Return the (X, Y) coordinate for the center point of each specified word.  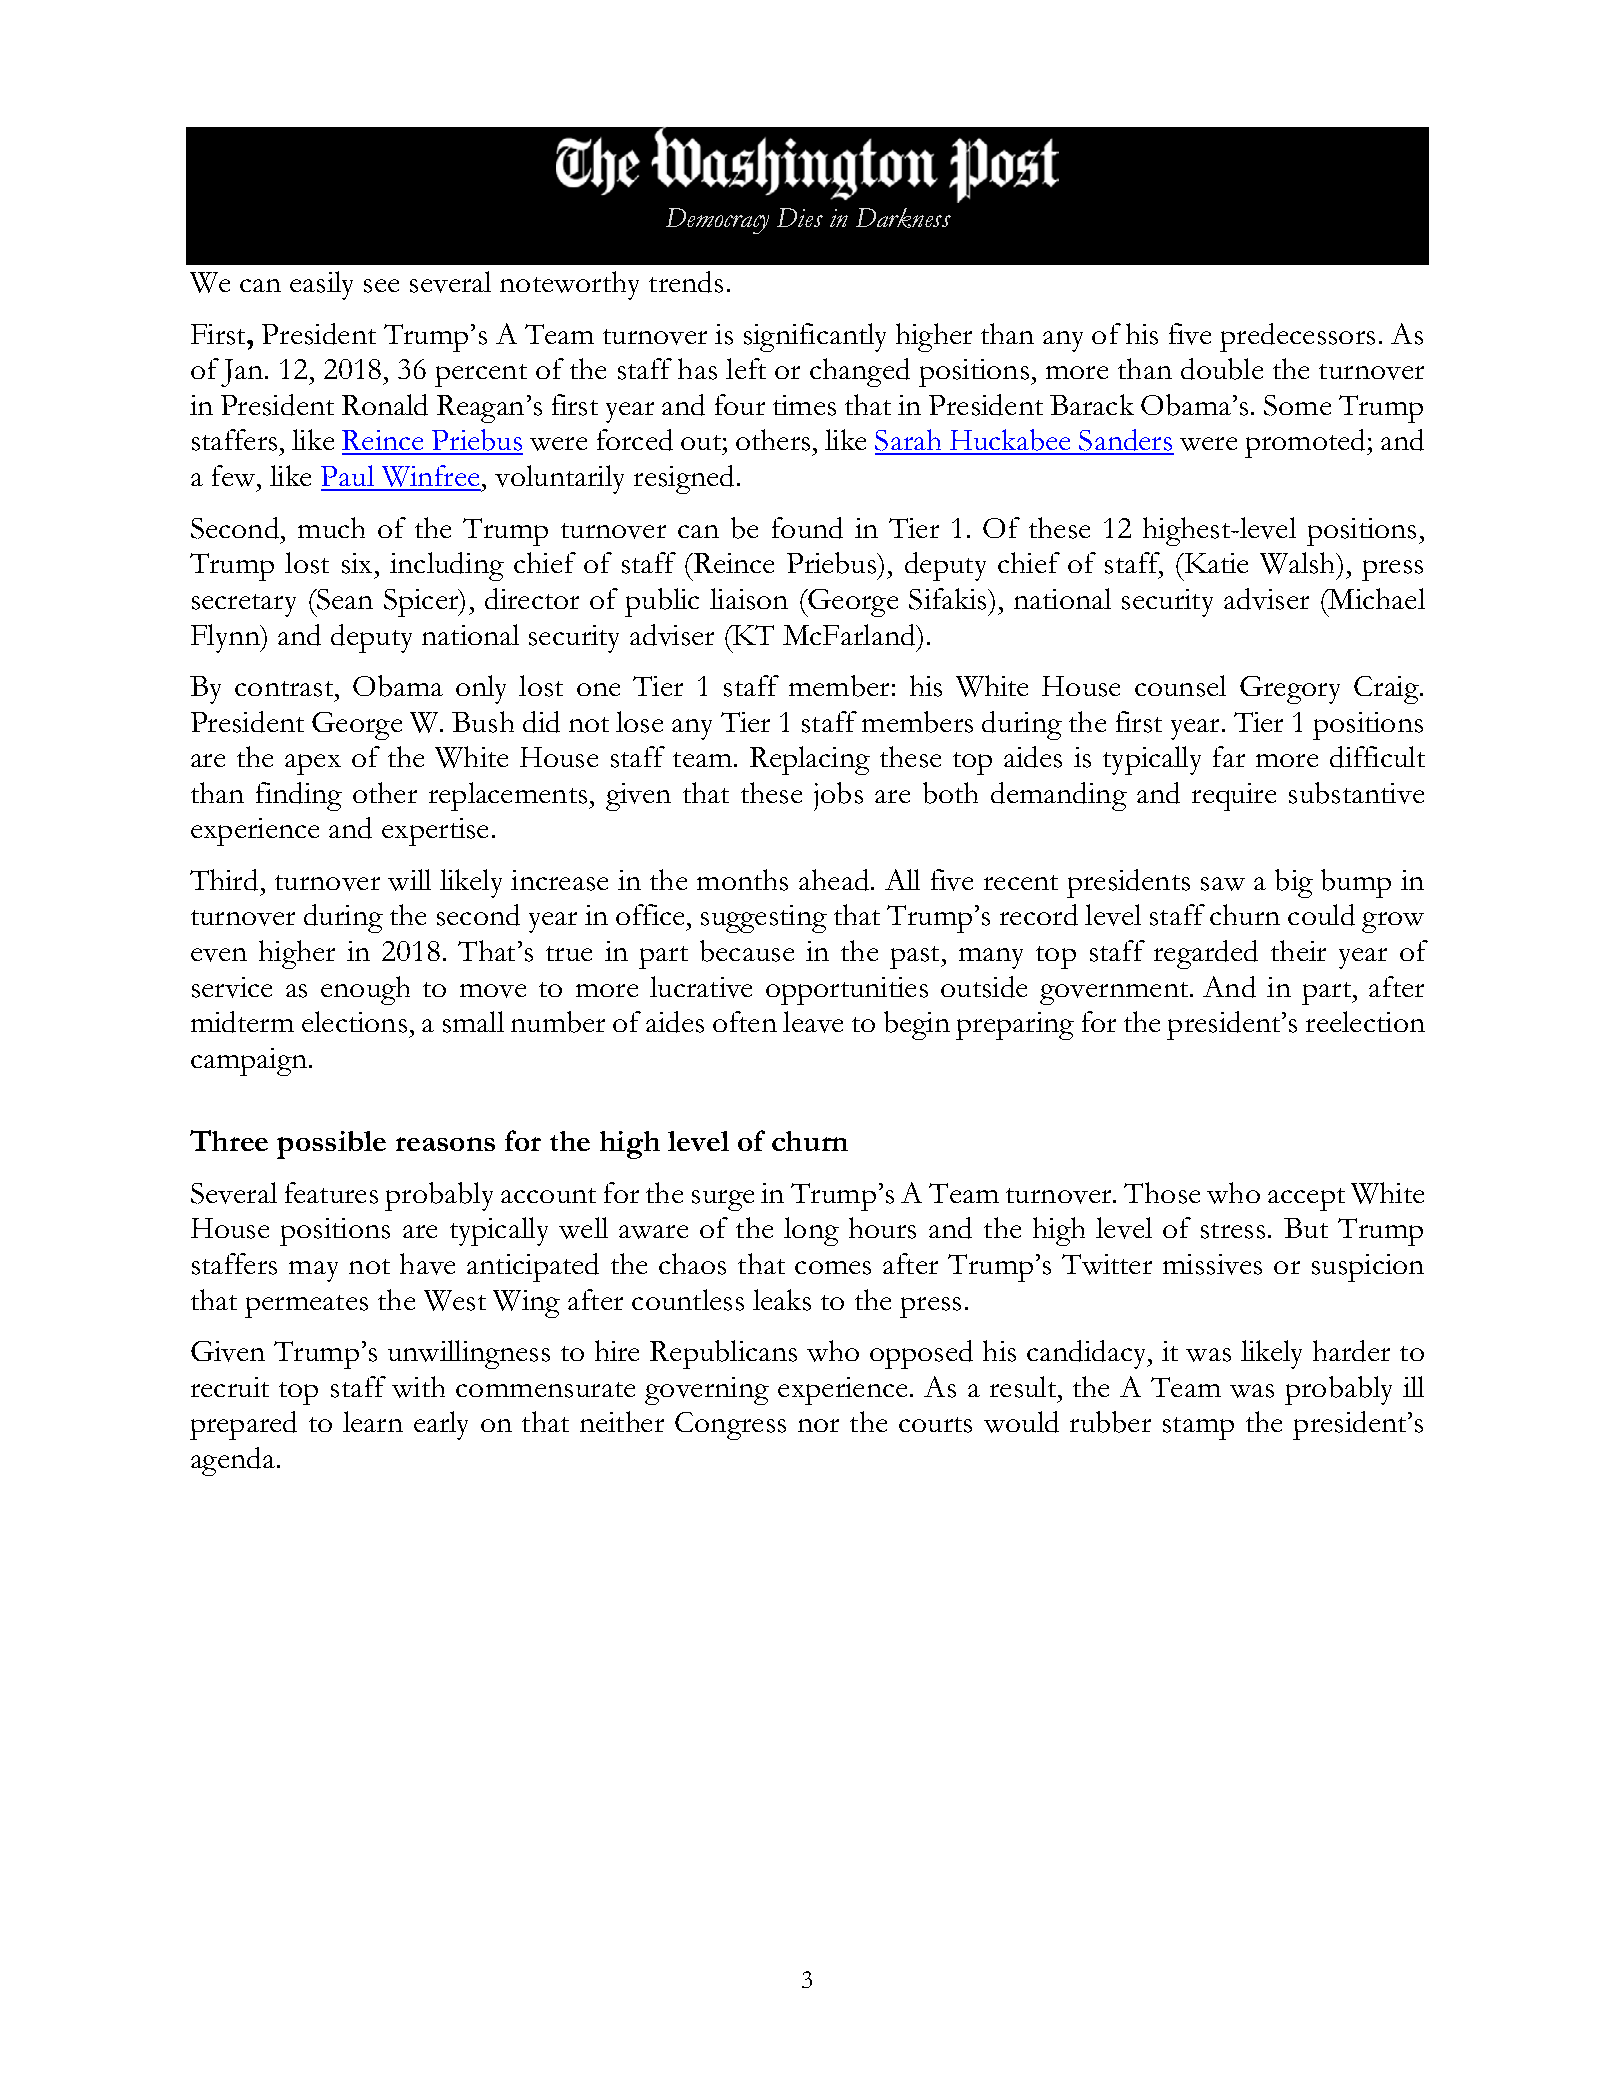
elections (354, 1022)
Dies (800, 217)
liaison (749, 599)
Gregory (1290, 690)
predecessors (1297, 337)
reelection (1365, 1021)
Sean (344, 599)
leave (813, 1022)
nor (818, 1425)
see (381, 286)
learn (373, 1421)
